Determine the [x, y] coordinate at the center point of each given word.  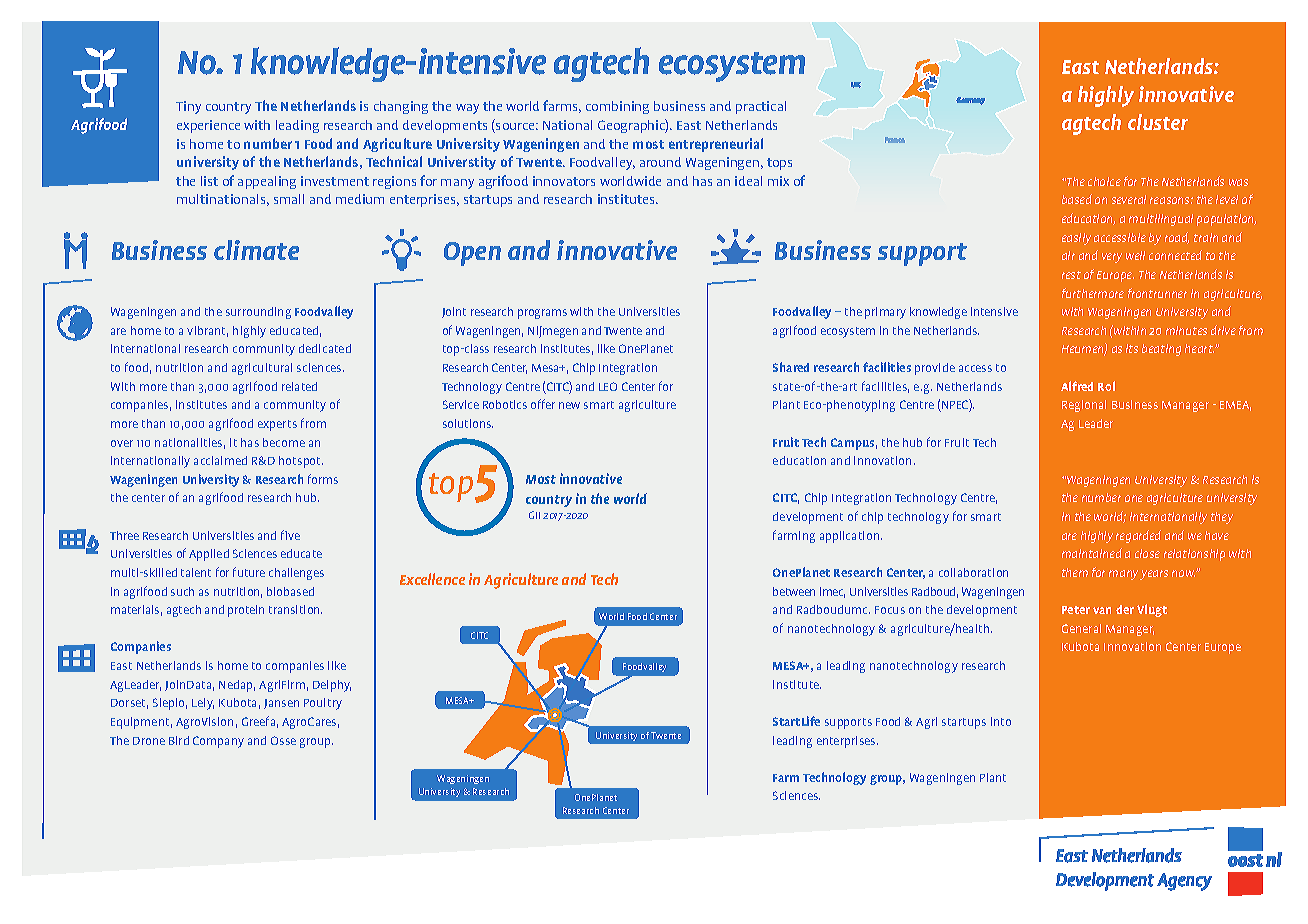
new [569, 405]
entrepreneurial [716, 145]
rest [1071, 275]
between [794, 591]
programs [542, 314]
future [249, 572]
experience [208, 126]
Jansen [281, 704]
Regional [1084, 406]
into [1001, 721]
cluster [1158, 122]
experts [277, 425]
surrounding [258, 313]
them [1075, 572]
